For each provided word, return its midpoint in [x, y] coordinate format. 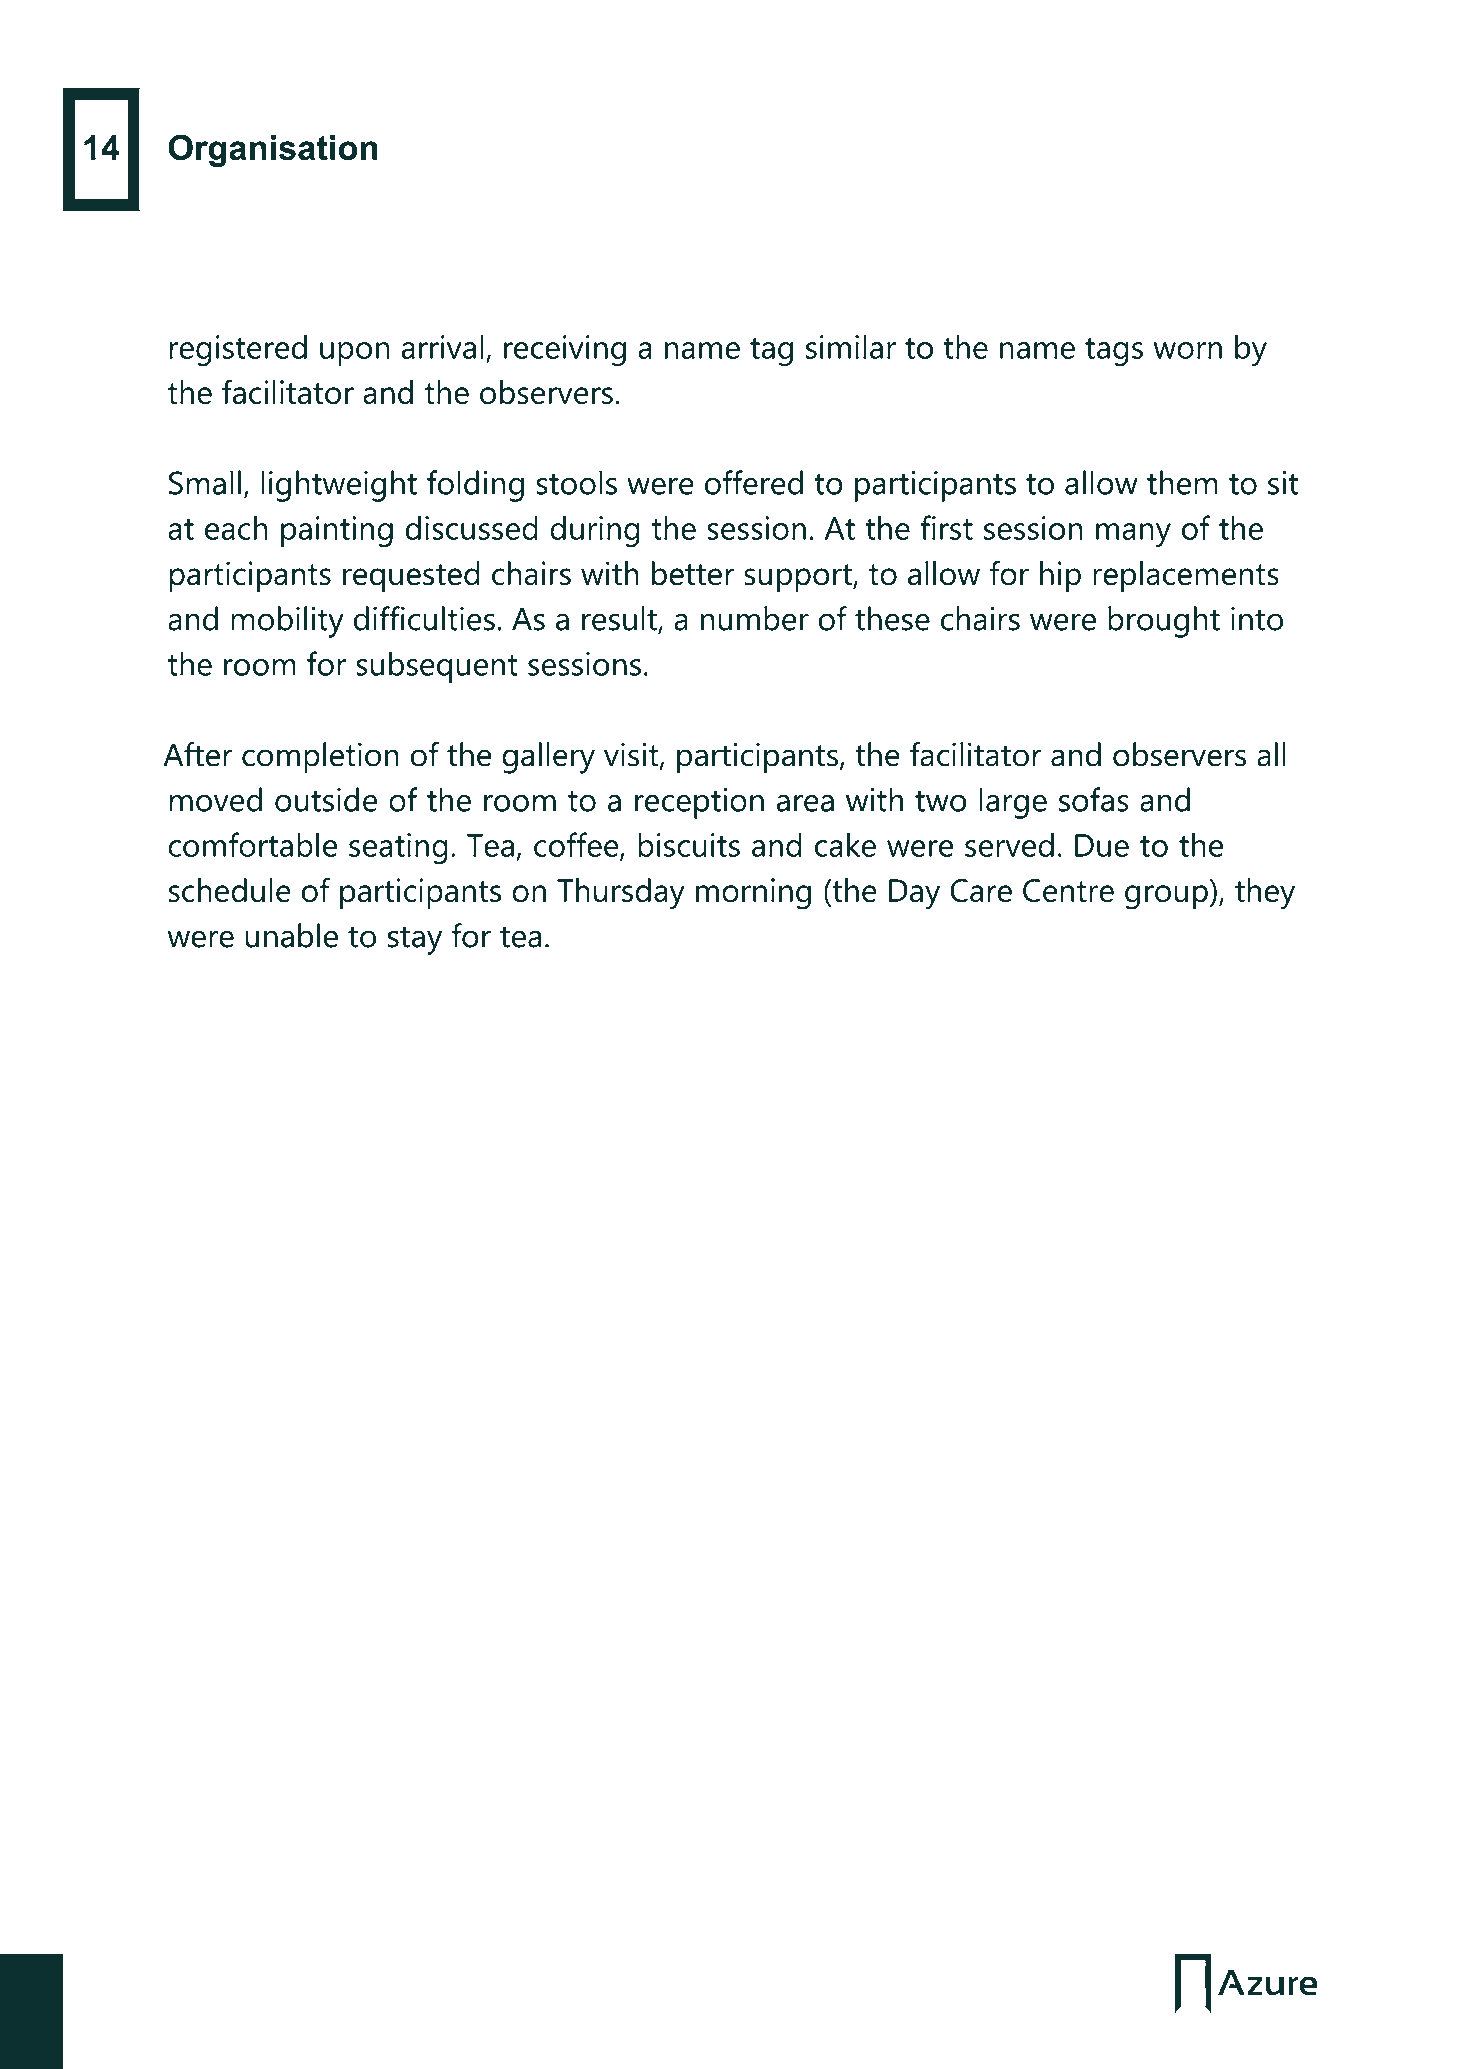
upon [355, 354]
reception [699, 803]
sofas [1094, 799]
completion [320, 758]
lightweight [339, 486]
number [755, 618]
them [1182, 482]
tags [1114, 352]
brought [1164, 622]
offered [754, 482]
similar [851, 346]
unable [291, 935]
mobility [287, 622]
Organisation [273, 150]
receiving [565, 350]
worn [1187, 350]
